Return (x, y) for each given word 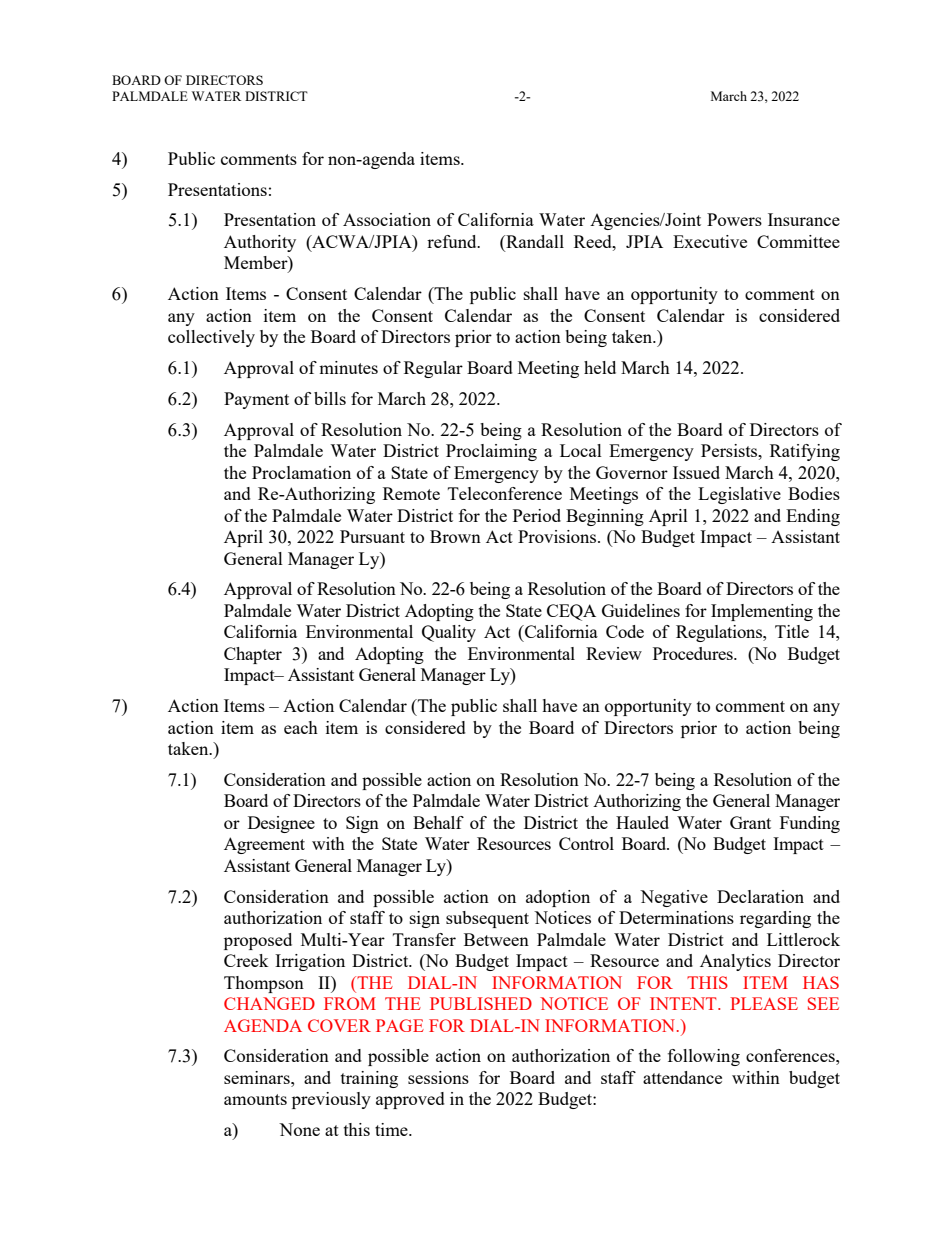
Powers (734, 219)
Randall (534, 243)
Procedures (694, 653)
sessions (438, 1077)
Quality (449, 633)
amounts (255, 1099)
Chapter (253, 655)
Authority (260, 243)
